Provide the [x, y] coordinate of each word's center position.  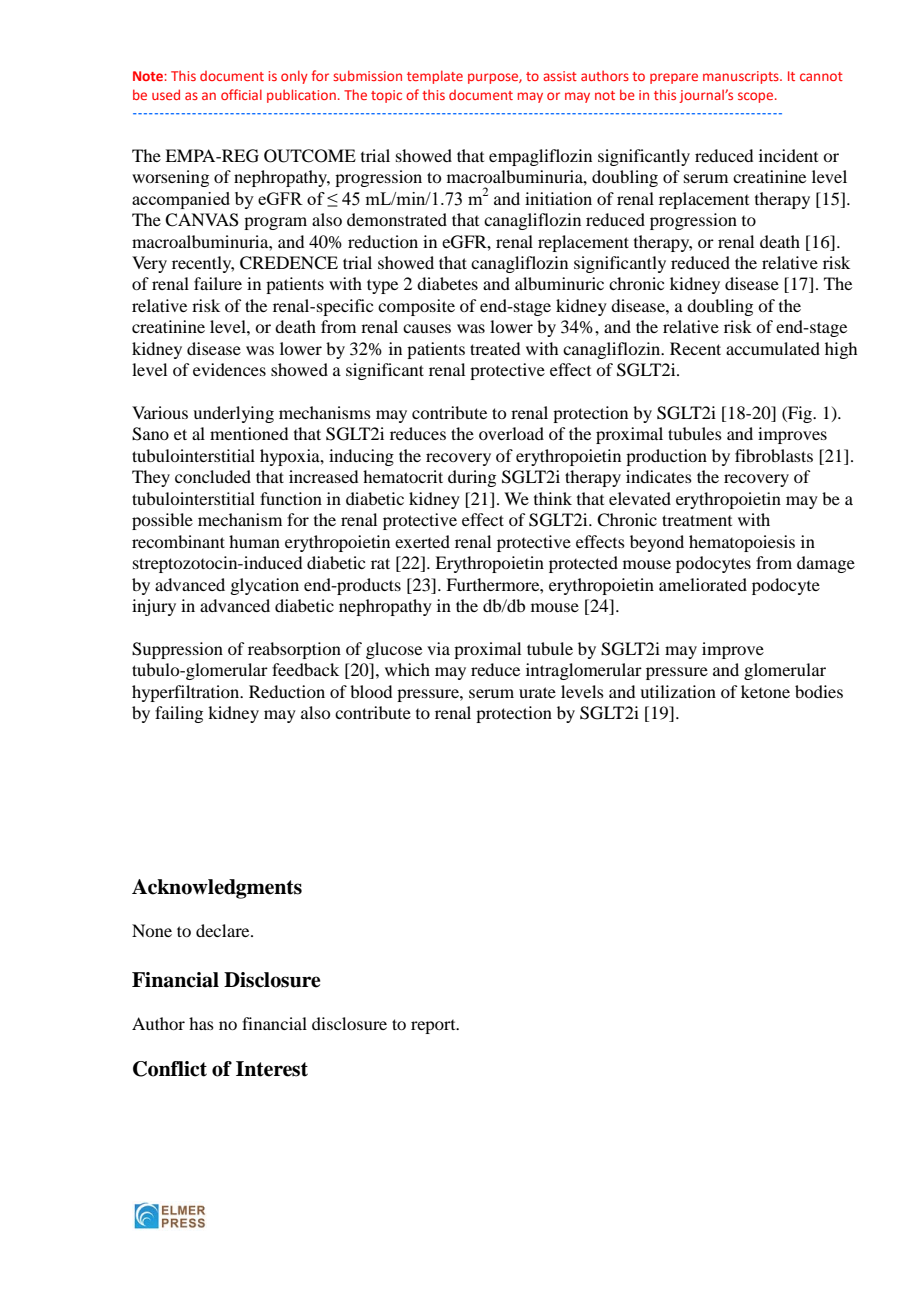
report [434, 1027]
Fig [800, 414]
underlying [233, 414]
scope [757, 97]
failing [179, 714]
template [435, 77]
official [241, 94]
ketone [765, 691]
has [201, 1023]
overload [511, 433]
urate [537, 692]
